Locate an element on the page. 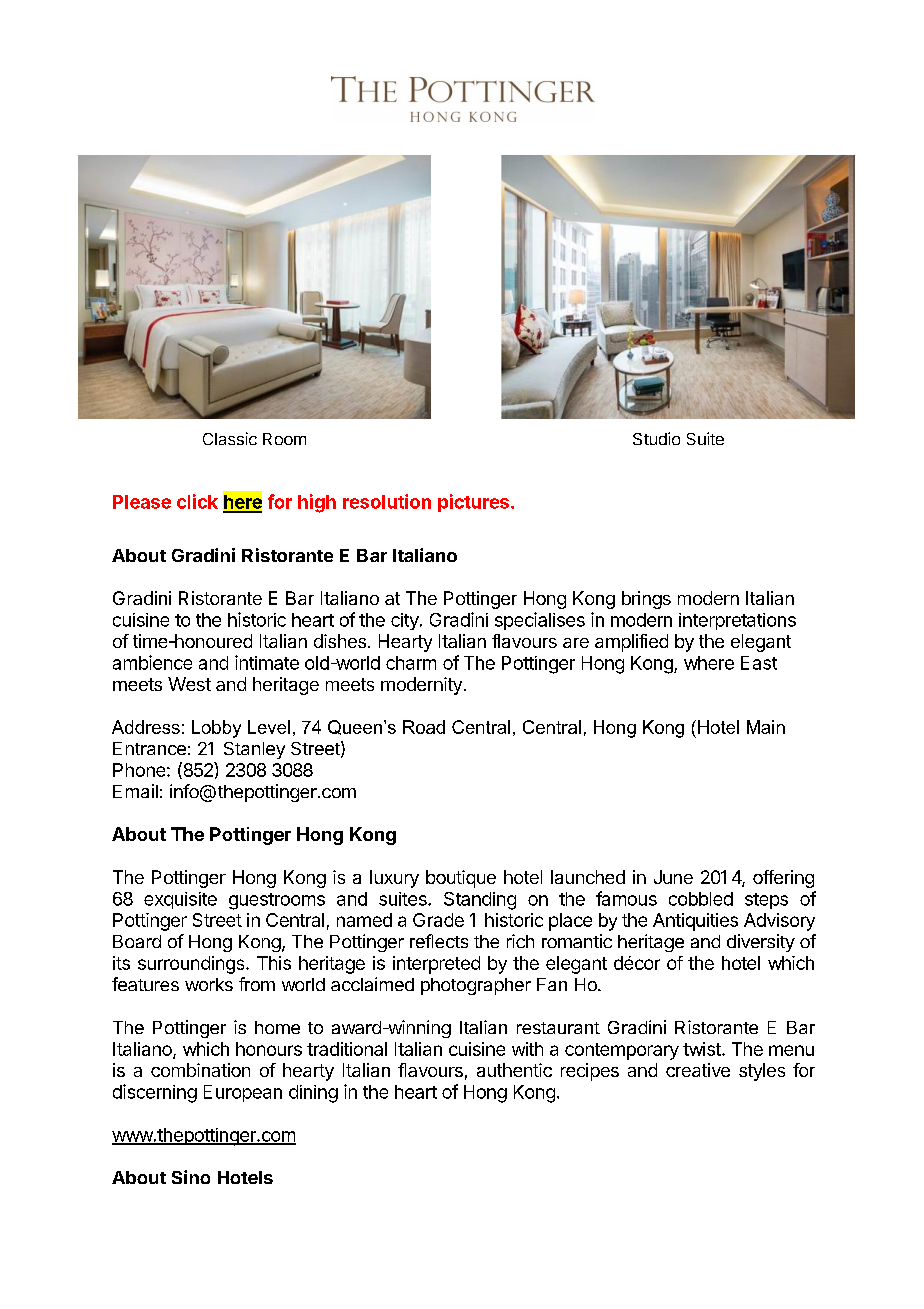 The image size is (924, 1309). Classic is located at coordinates (230, 438).
